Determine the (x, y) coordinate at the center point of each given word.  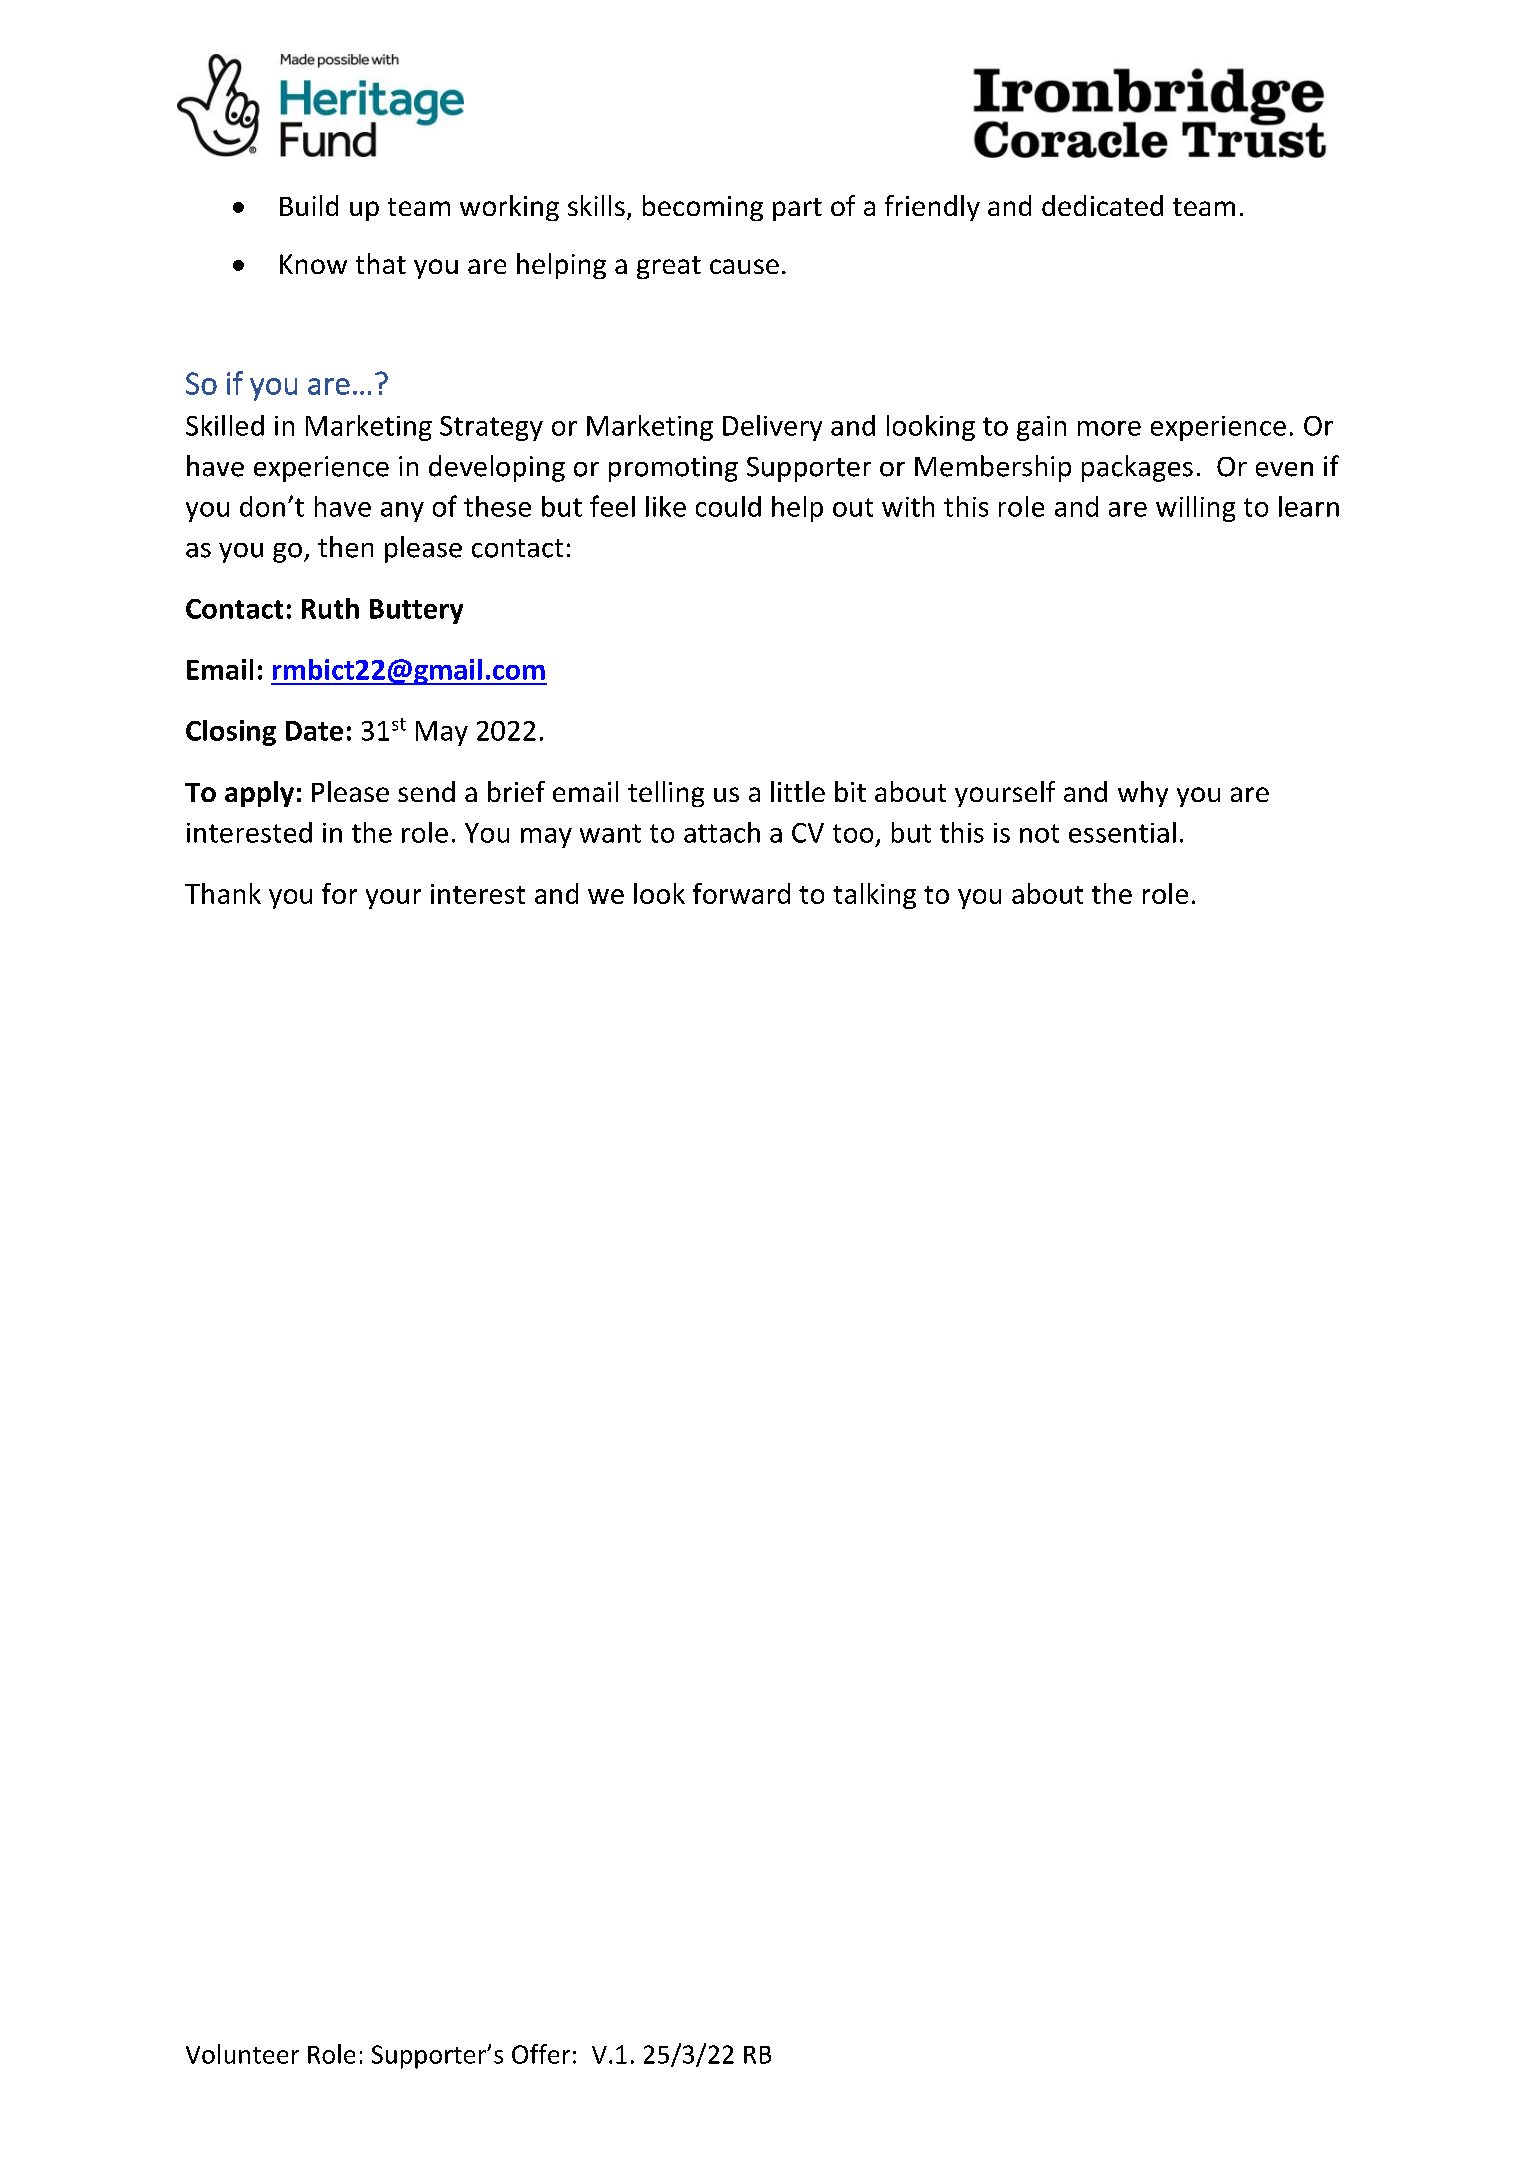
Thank (223, 893)
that (381, 263)
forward (741, 893)
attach (722, 832)
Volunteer (242, 2054)
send (426, 791)
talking (874, 896)
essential (1122, 832)
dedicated (1102, 205)
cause (744, 266)
